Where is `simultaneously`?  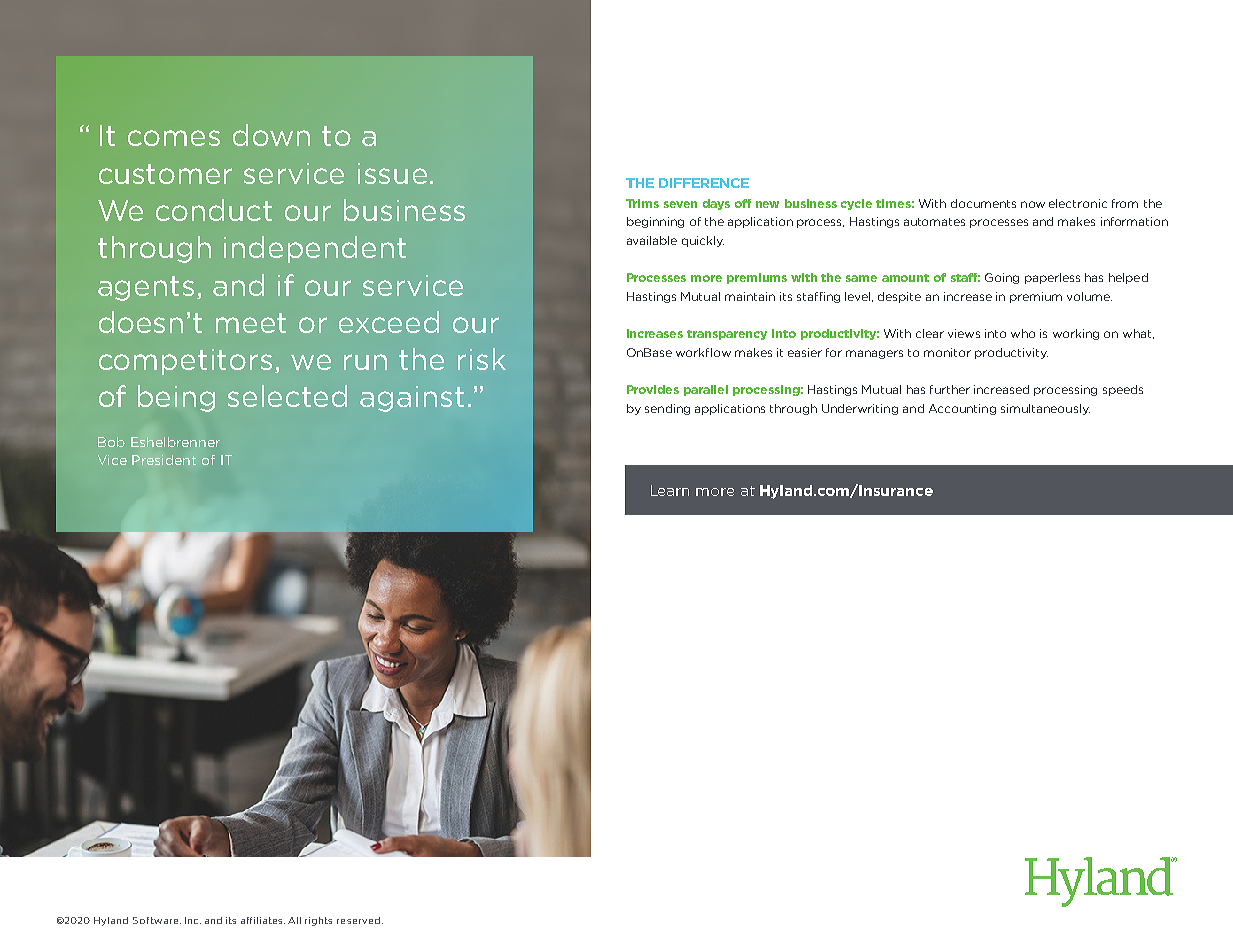
simultaneously is located at coordinates (1045, 409).
